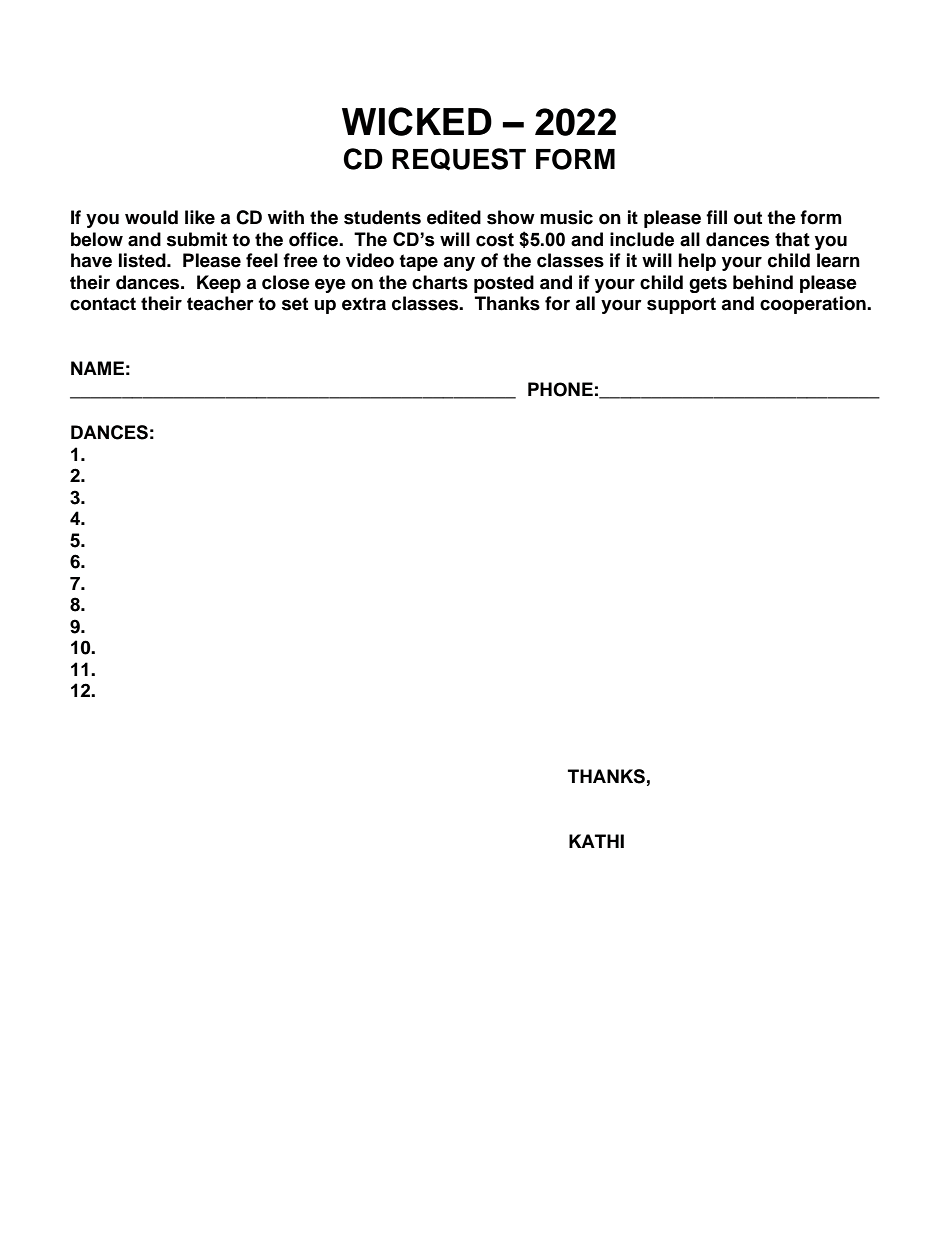 The image size is (952, 1233). Describe the element at coordinates (200, 217) in the page. I see `like` at that location.
